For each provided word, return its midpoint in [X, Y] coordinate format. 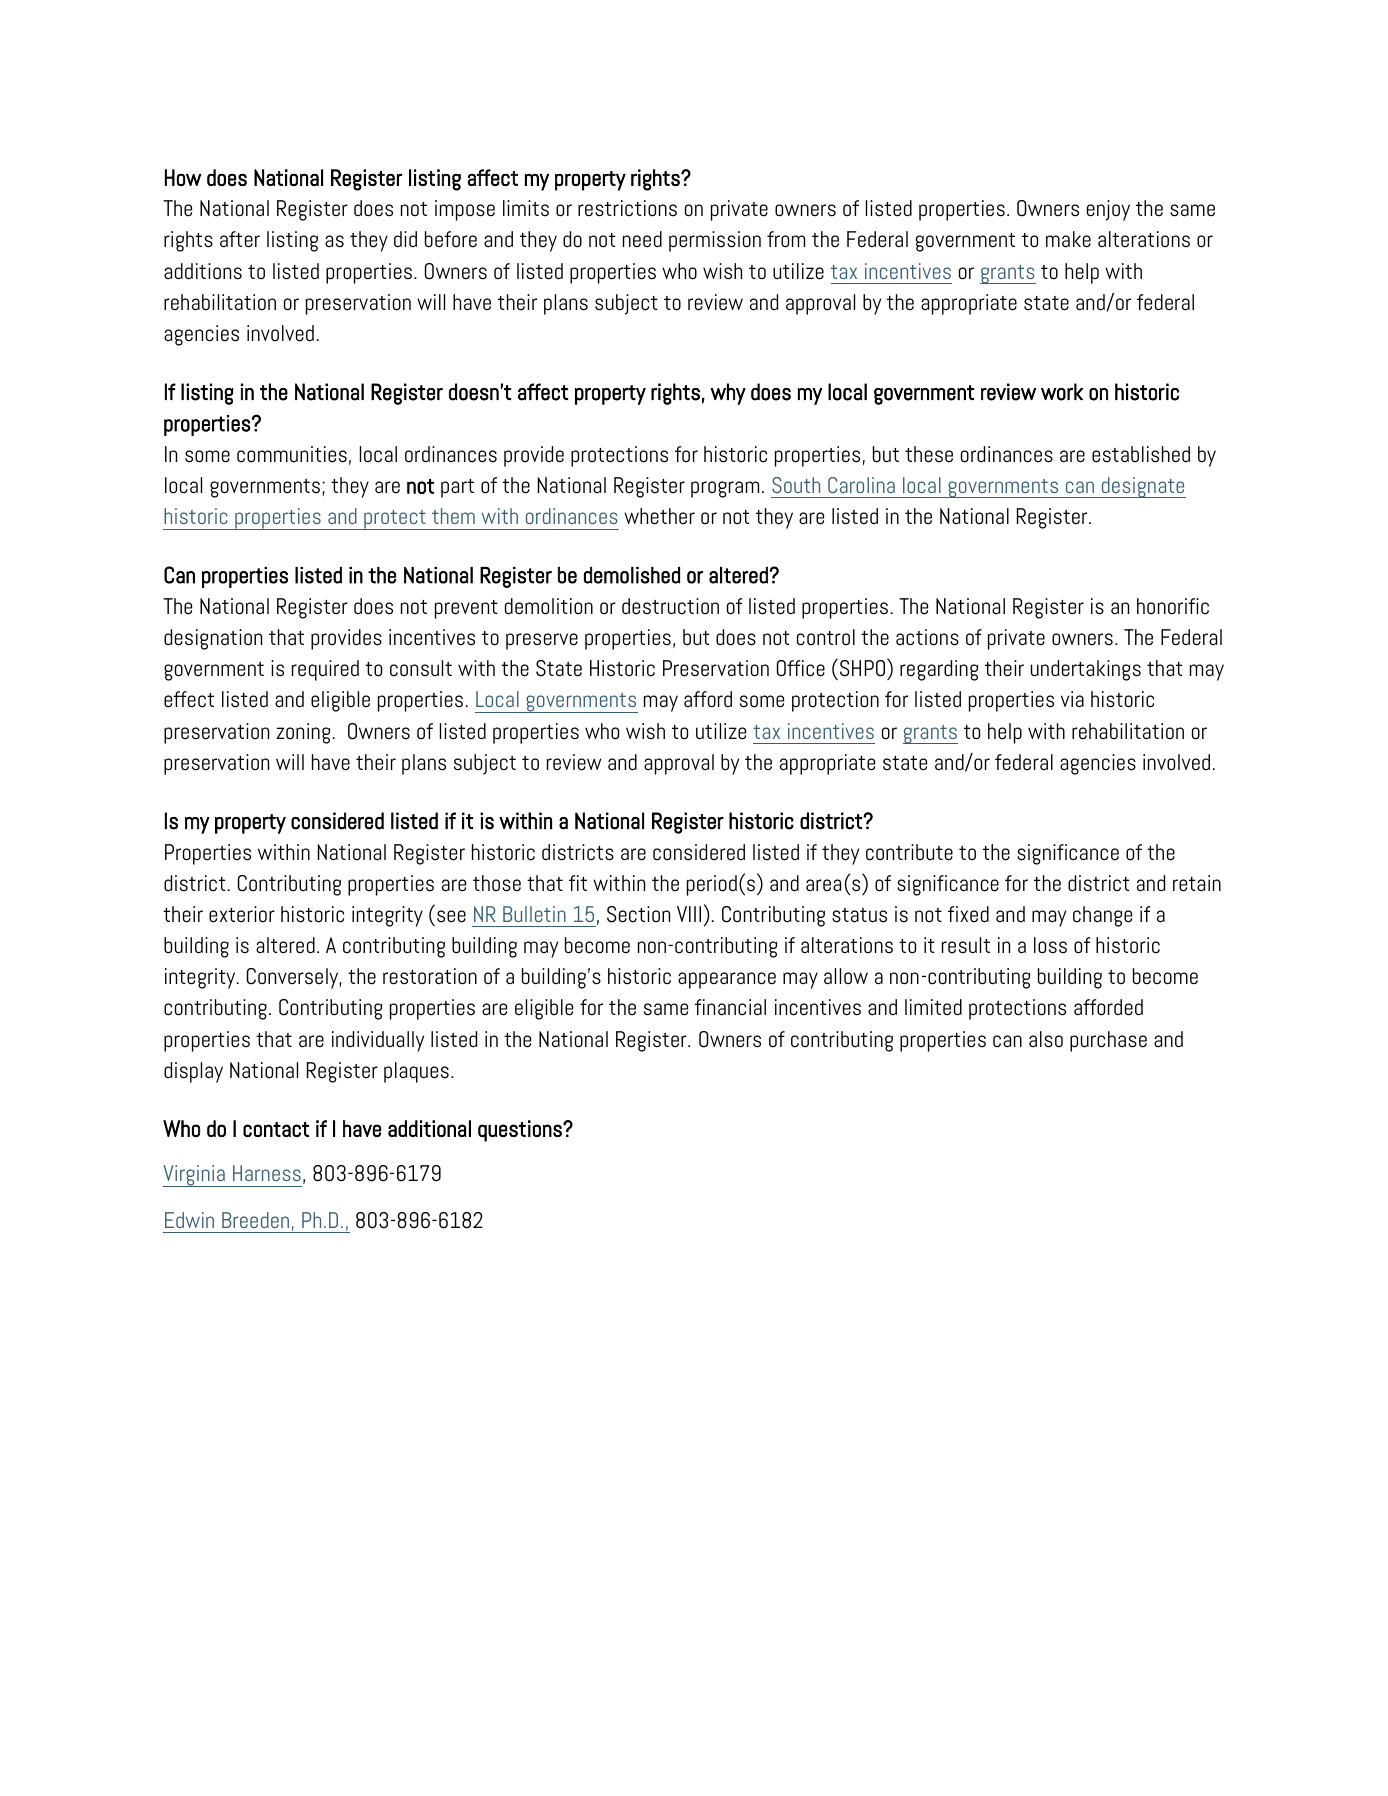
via [1072, 699]
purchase [1108, 1041]
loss [1050, 945]
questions [521, 1131]
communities [292, 454]
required [325, 670]
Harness [267, 1173]
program [725, 489]
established [1141, 454]
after [240, 239]
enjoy [1108, 210]
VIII [689, 914]
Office [801, 668]
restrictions [627, 208]
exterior [242, 914]
